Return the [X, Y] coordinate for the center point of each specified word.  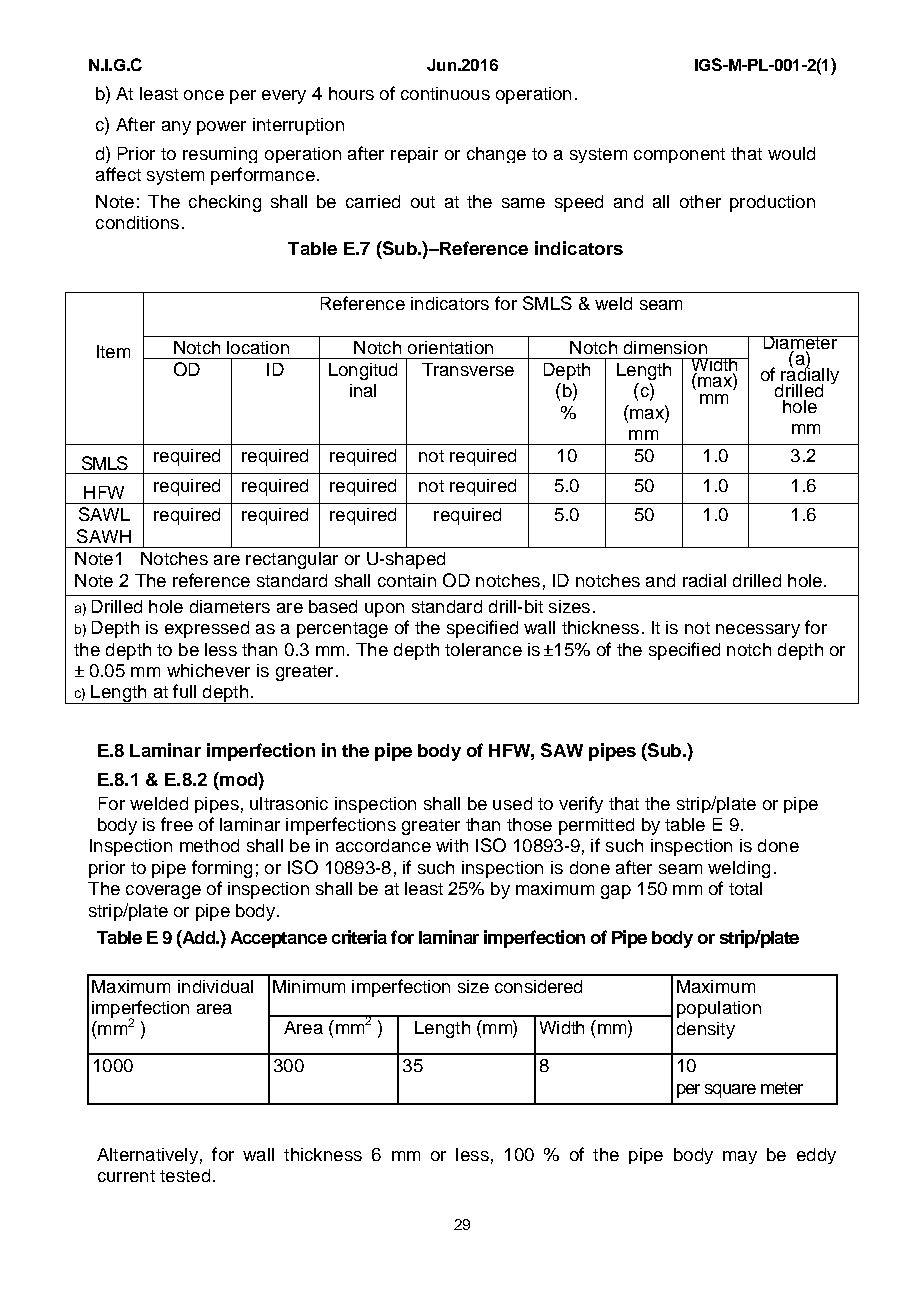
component [679, 155]
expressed [207, 629]
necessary [758, 631]
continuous [445, 93]
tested [185, 1175]
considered [538, 986]
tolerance [483, 649]
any [176, 128]
